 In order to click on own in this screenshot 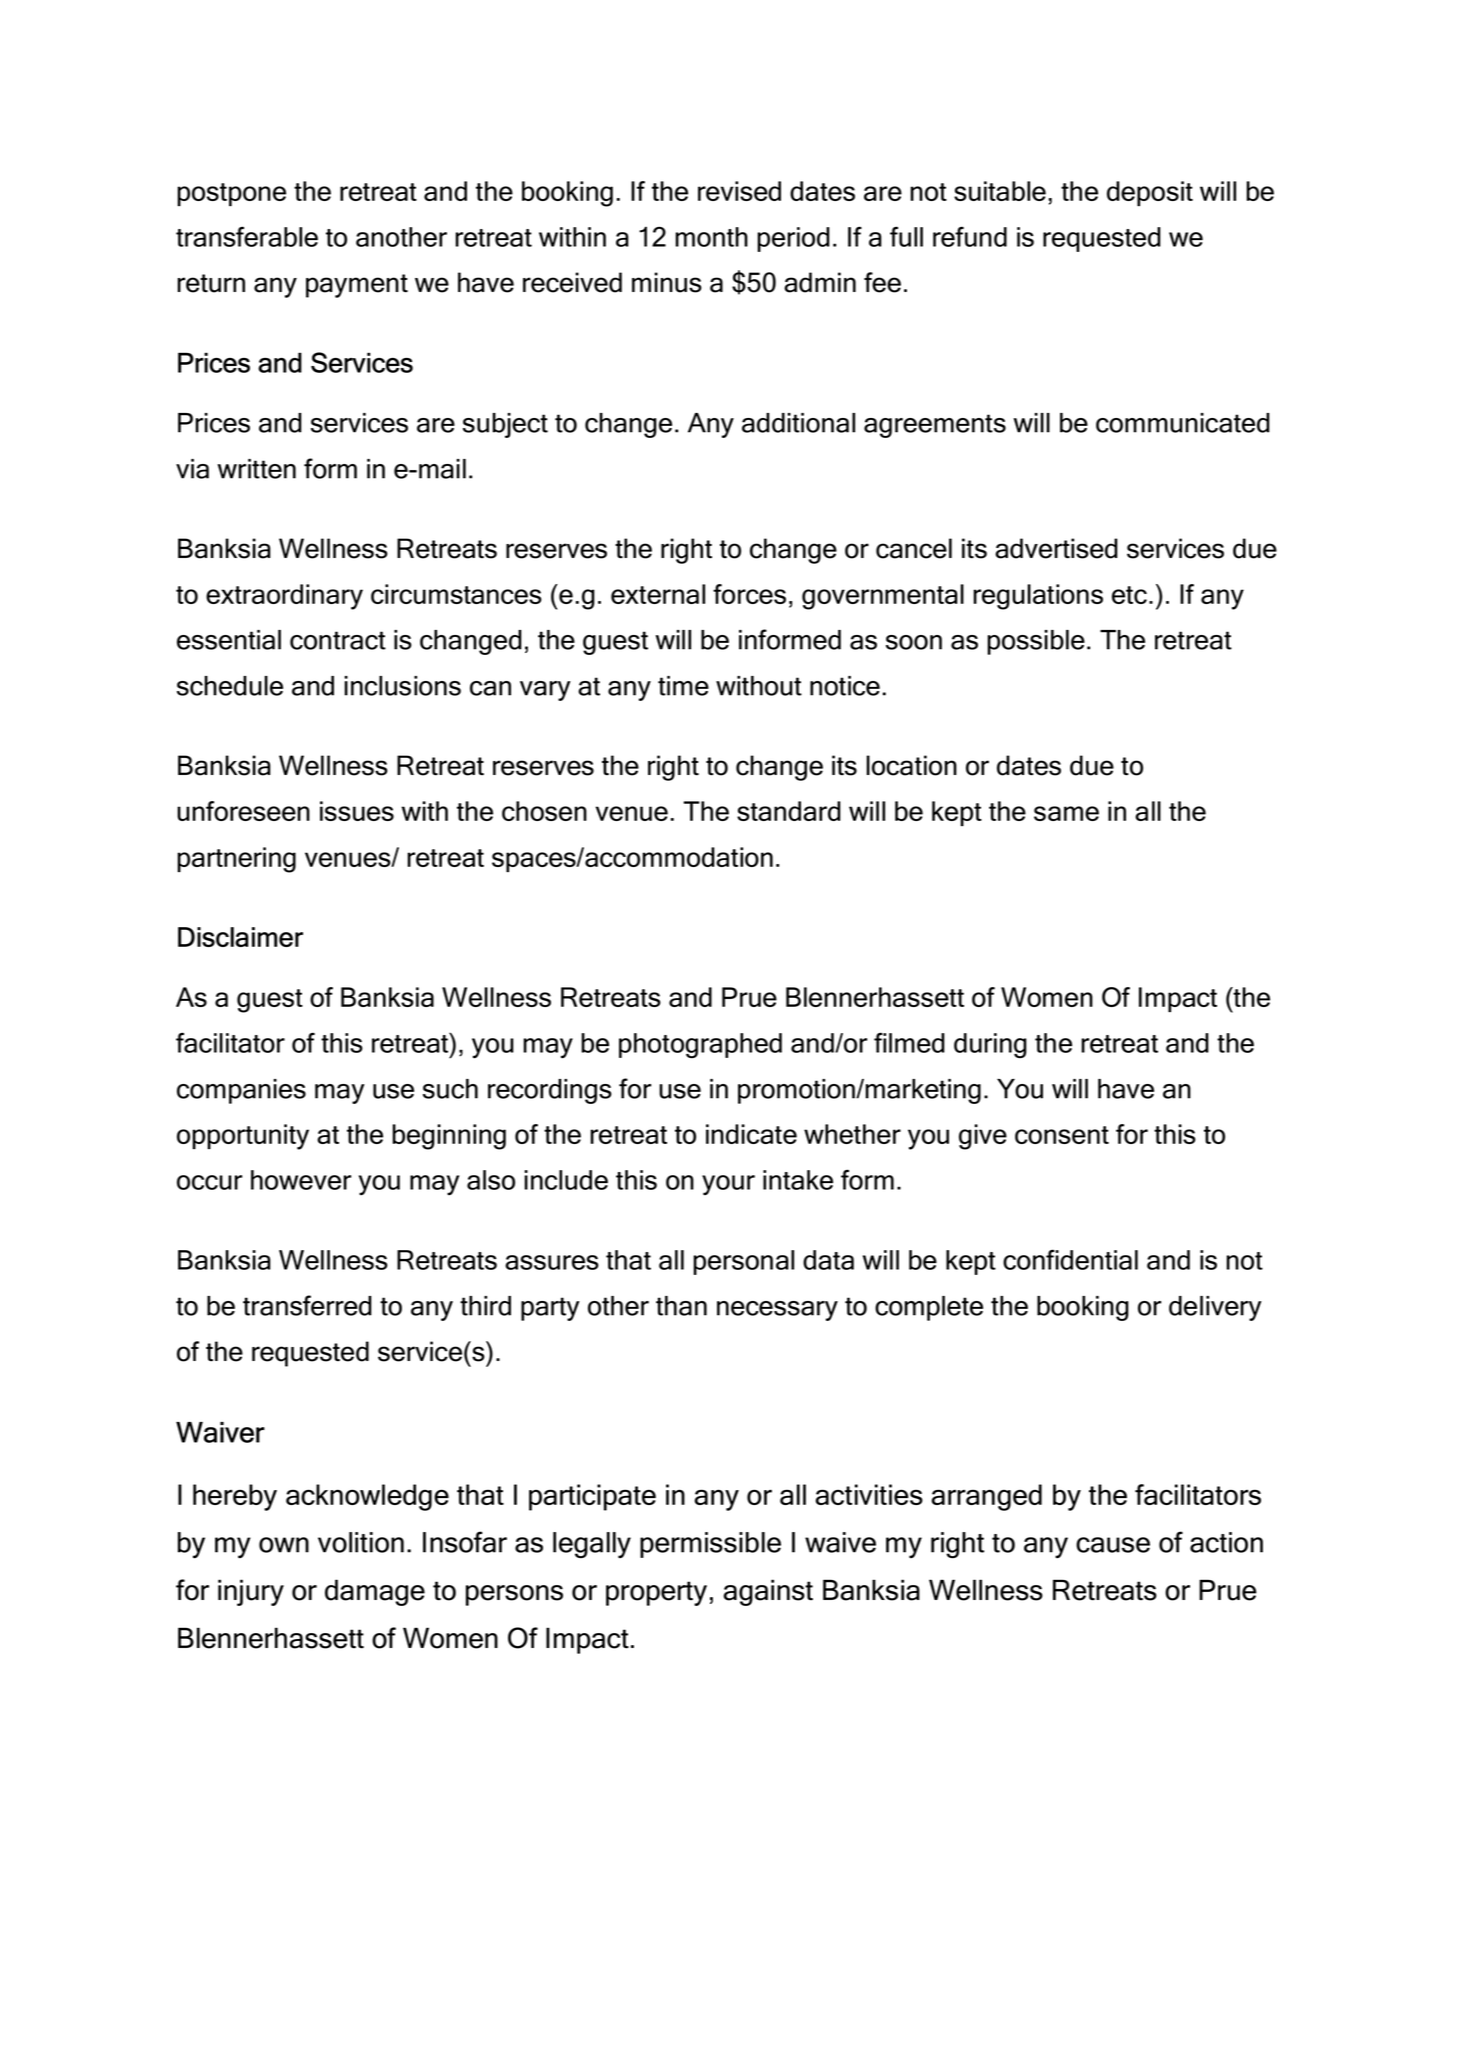, I will do `click(284, 1545)`.
